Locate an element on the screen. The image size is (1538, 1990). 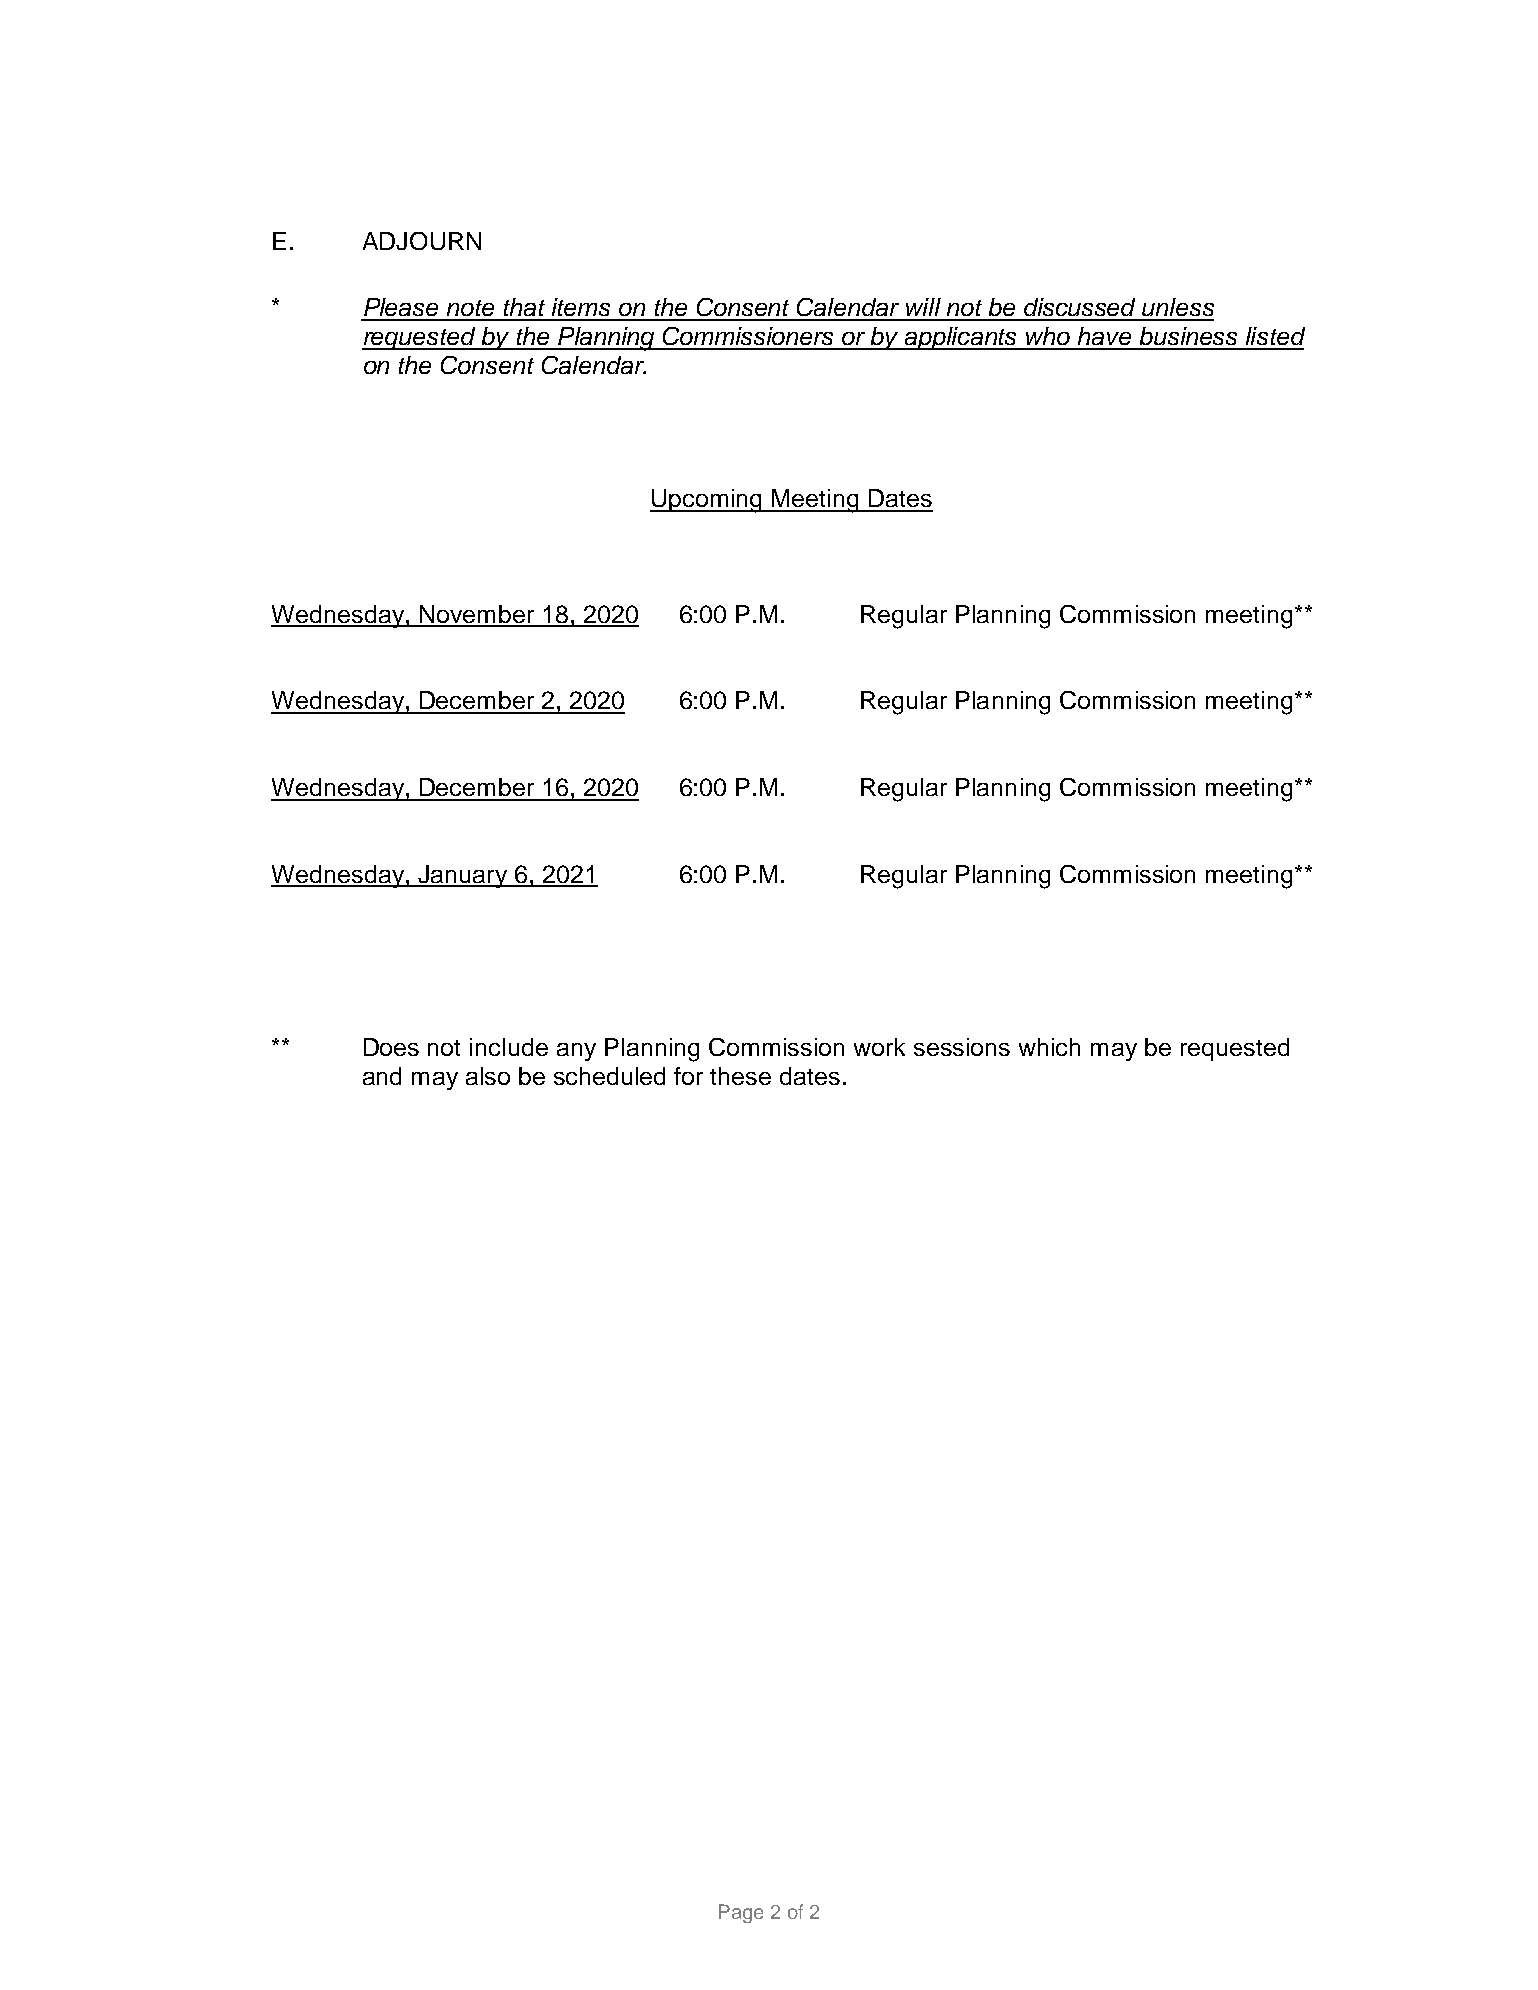
these is located at coordinates (740, 1076).
